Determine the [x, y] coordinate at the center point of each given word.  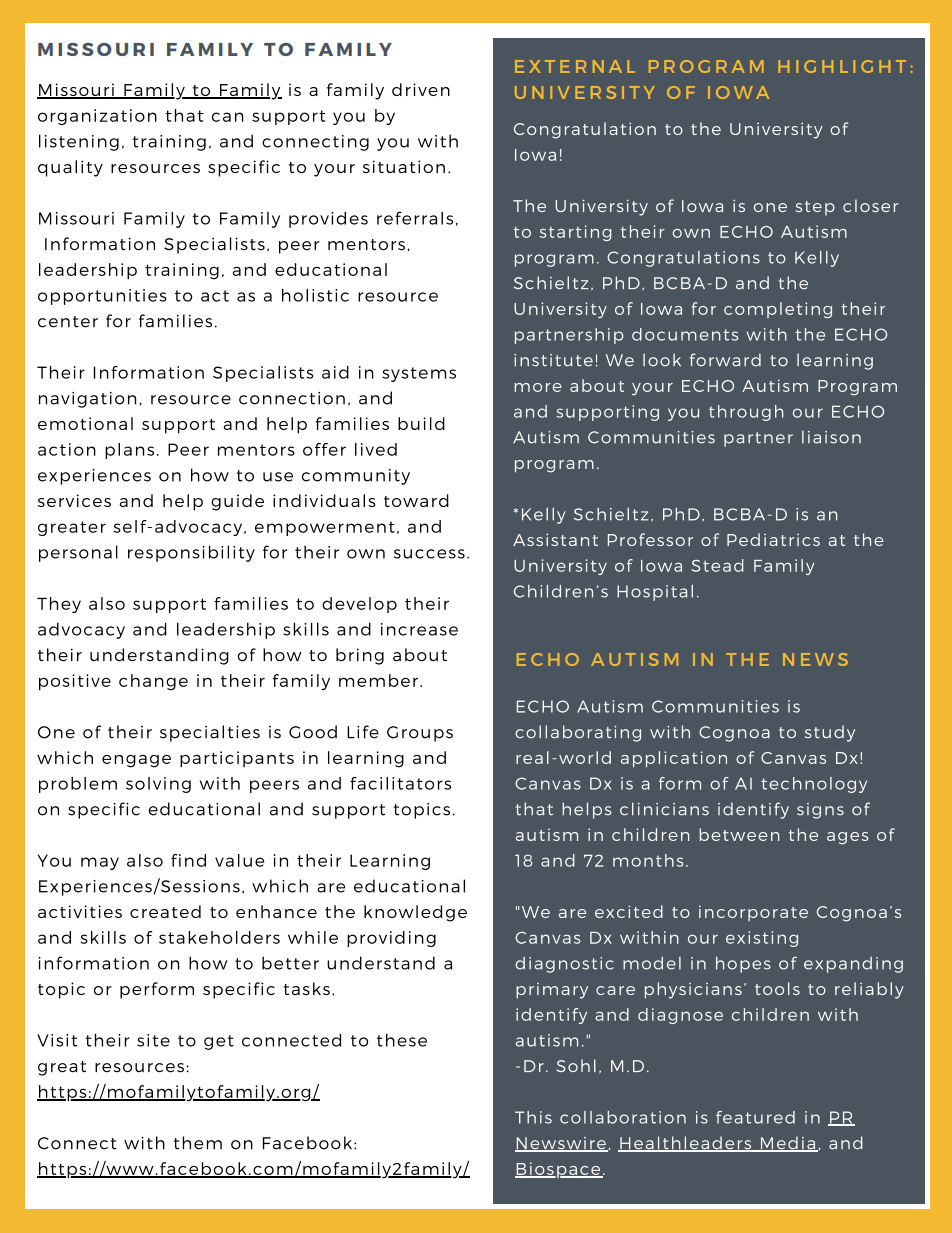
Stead [717, 565]
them [198, 1143]
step [815, 208]
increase [419, 629]
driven [421, 89]
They [59, 605]
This [533, 1117]
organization [97, 117]
